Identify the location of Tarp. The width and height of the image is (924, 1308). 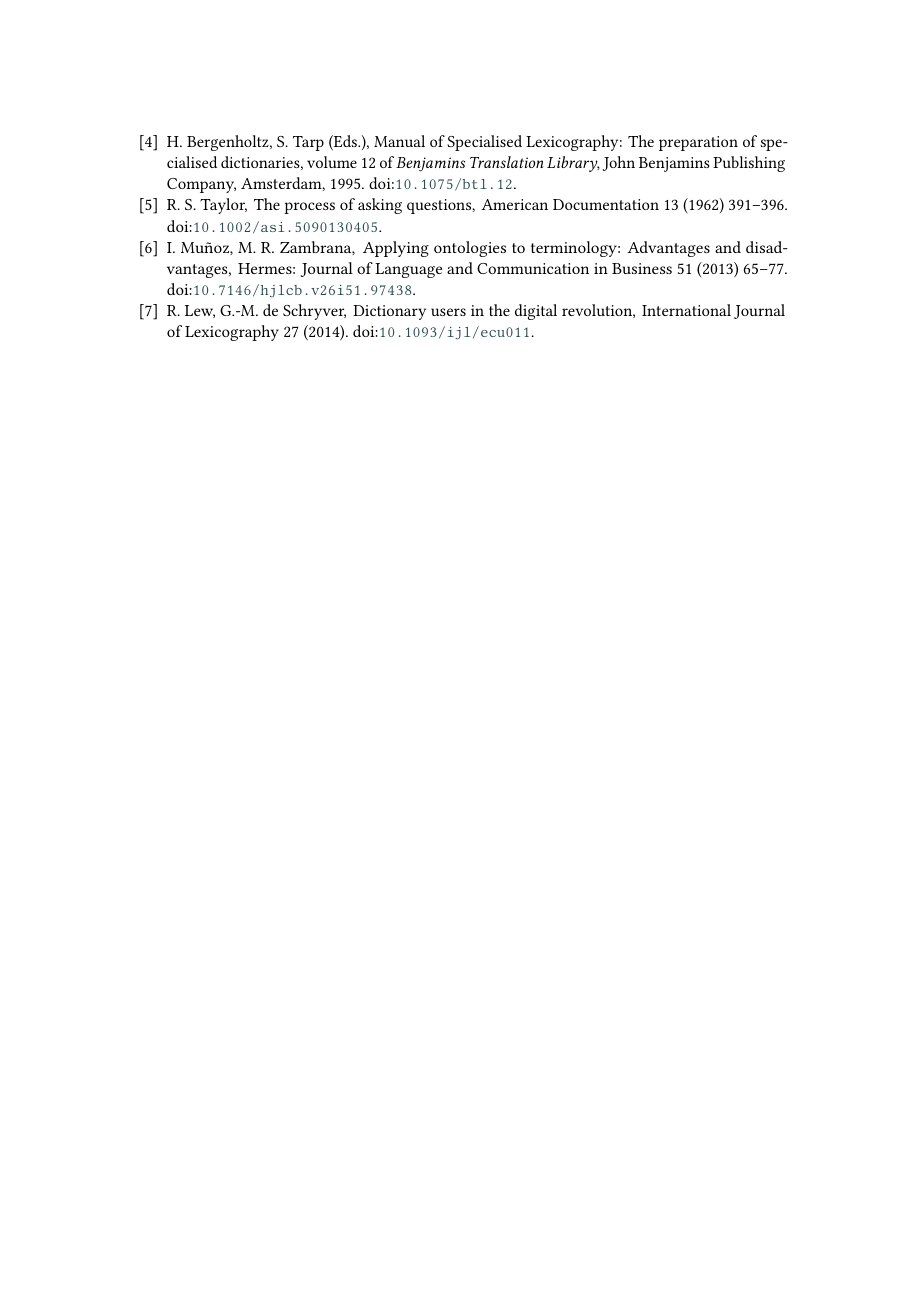
(308, 143).
